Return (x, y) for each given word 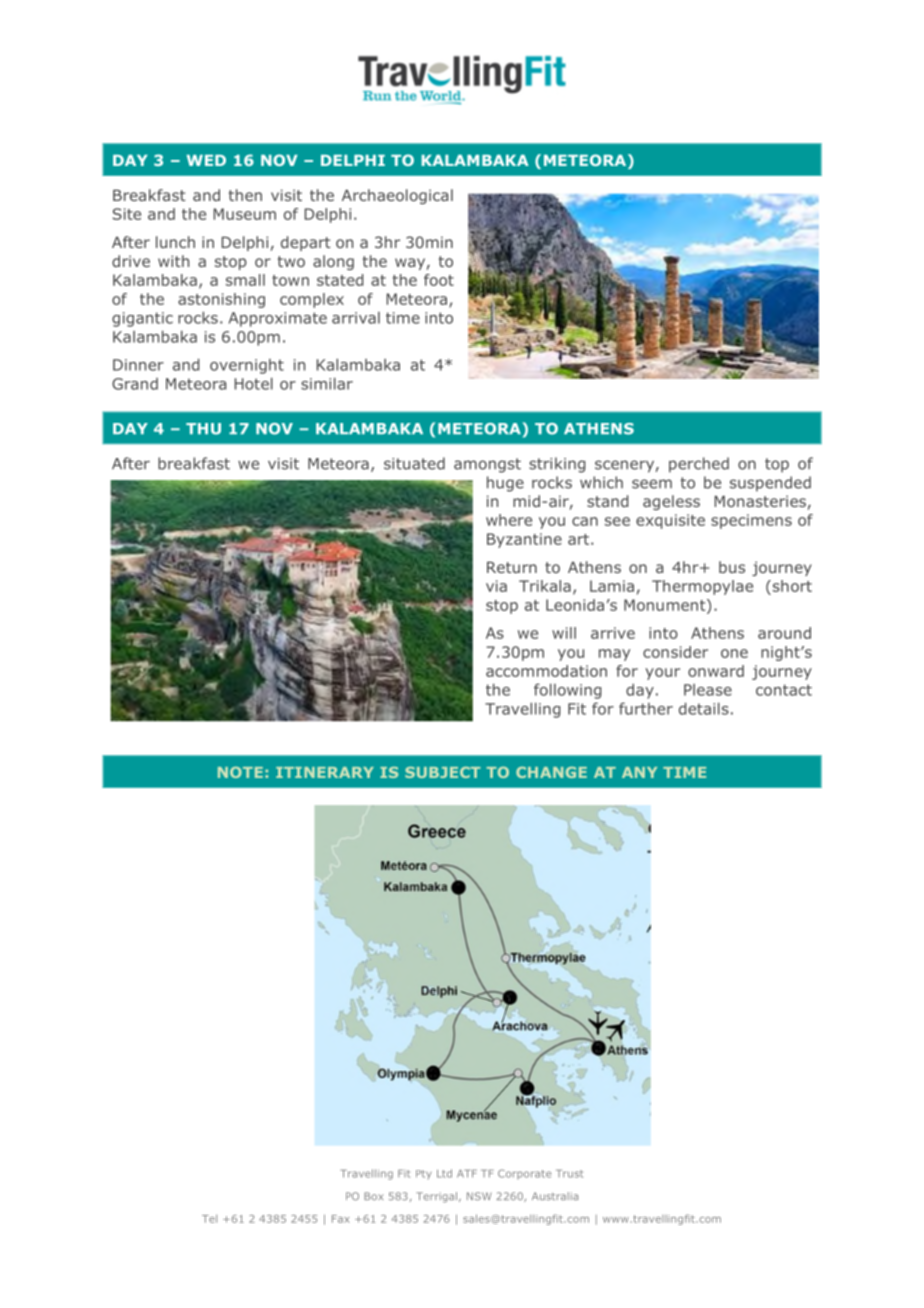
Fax (341, 1219)
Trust (569, 1174)
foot (439, 280)
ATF (467, 1174)
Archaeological (397, 196)
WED (206, 160)
